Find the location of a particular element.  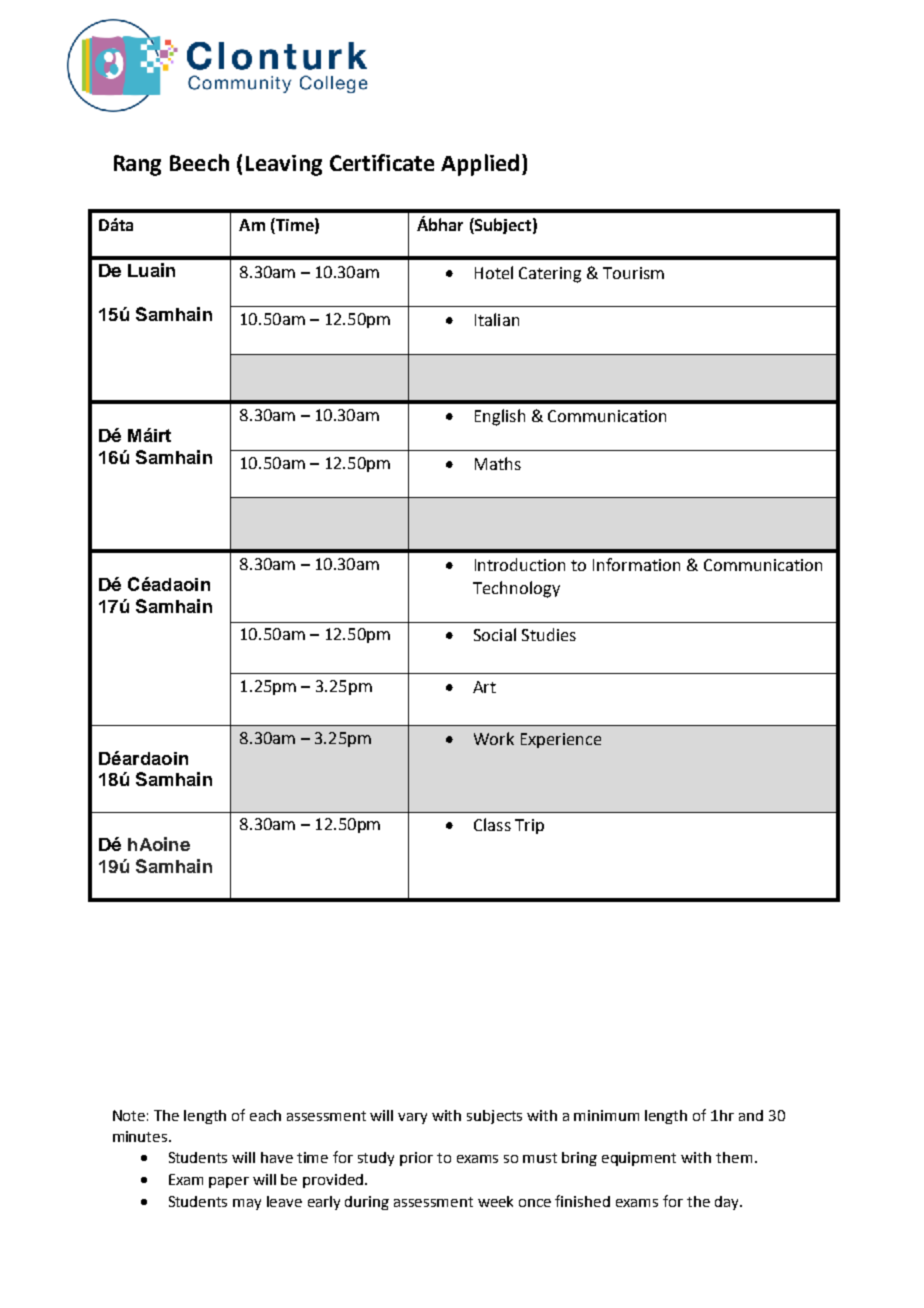

Tourism is located at coordinates (633, 273).
